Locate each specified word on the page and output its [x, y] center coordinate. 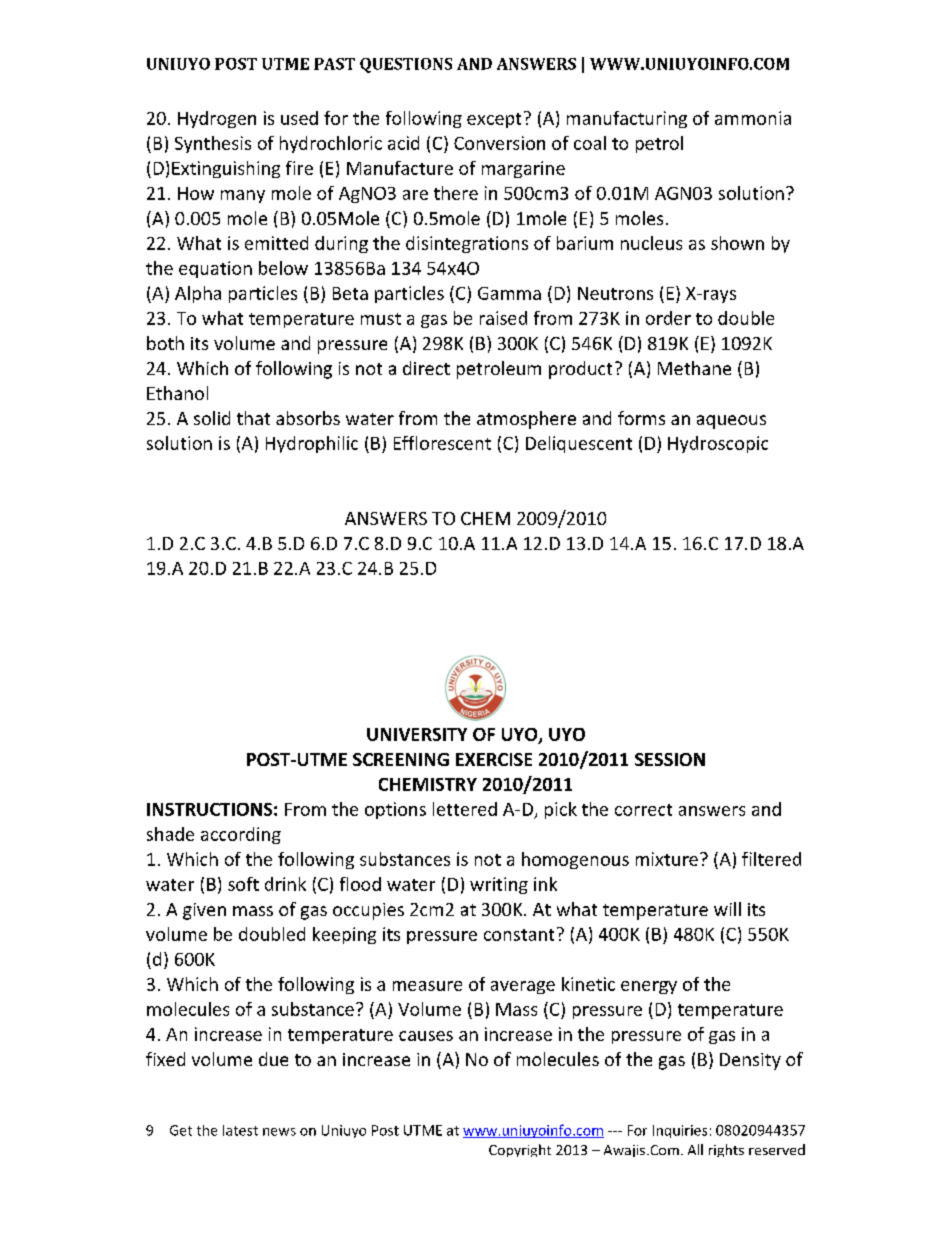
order [668, 318]
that [253, 418]
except [494, 120]
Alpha [198, 294]
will [727, 909]
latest [240, 1130]
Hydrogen [217, 119]
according [241, 835]
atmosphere [526, 420]
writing [499, 885]
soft [243, 884]
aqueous [731, 422]
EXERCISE [494, 759]
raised [503, 318]
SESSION [670, 759]
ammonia [753, 118]
